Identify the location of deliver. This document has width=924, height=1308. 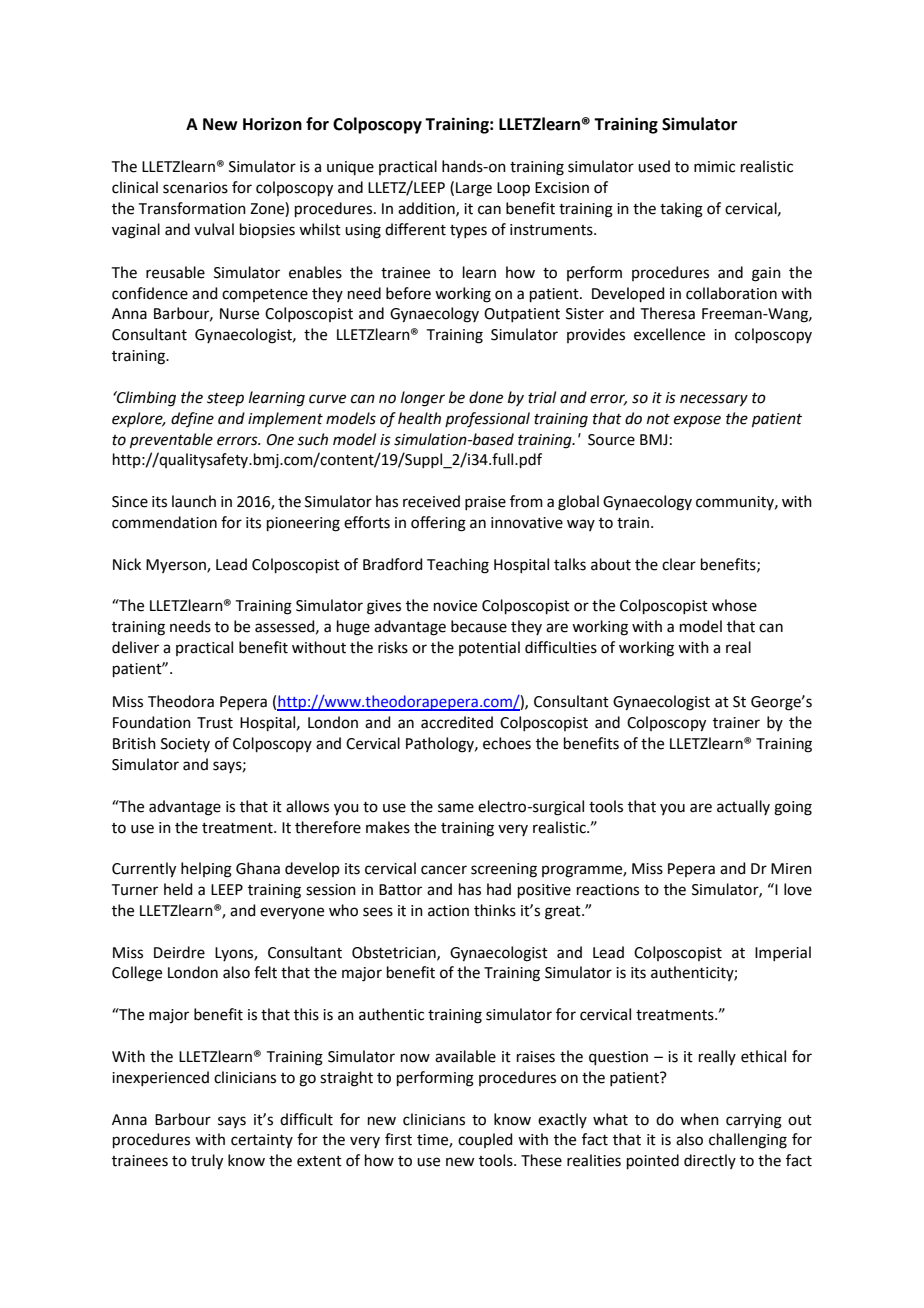
(135, 647).
